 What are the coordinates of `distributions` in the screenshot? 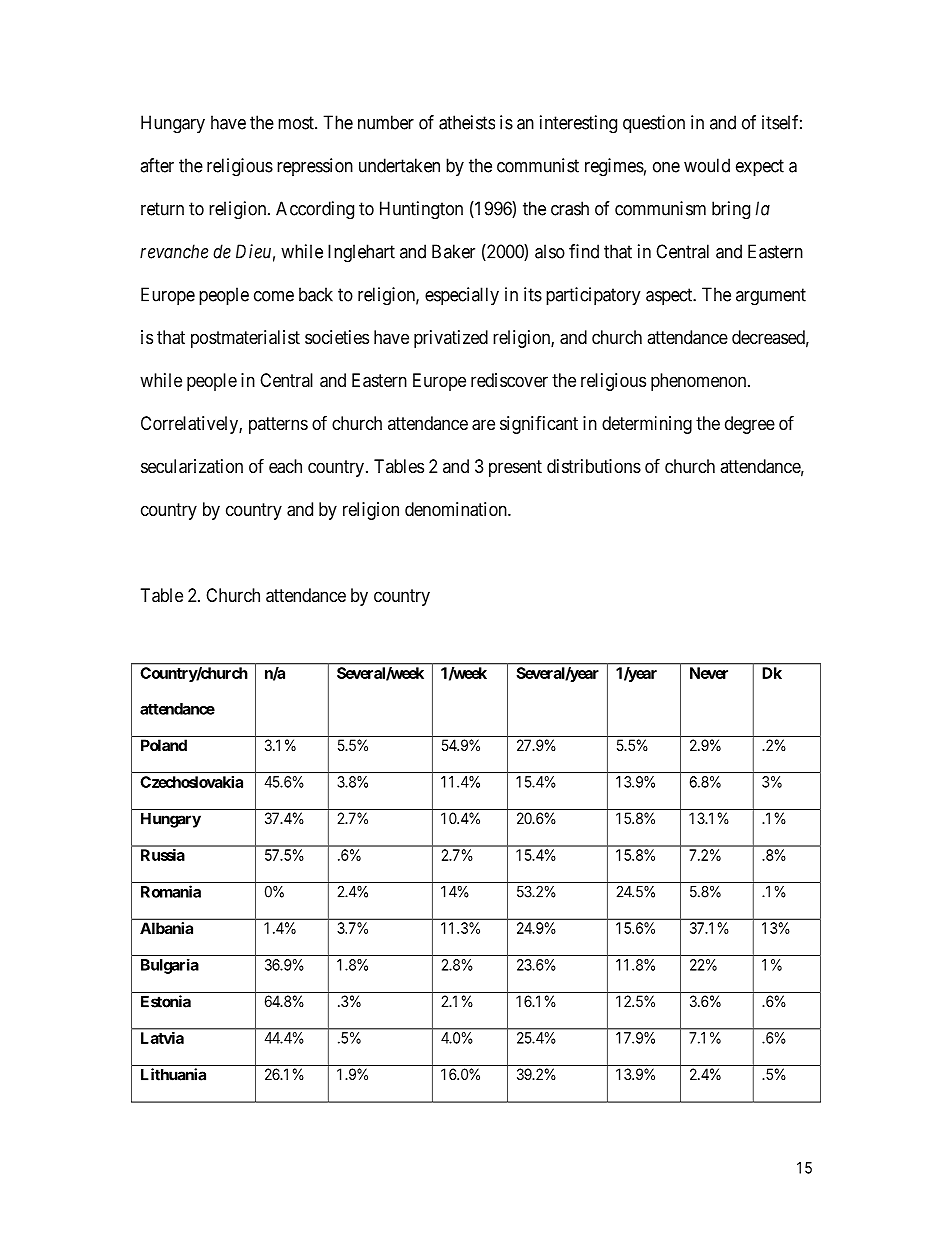 It's located at (594, 466).
